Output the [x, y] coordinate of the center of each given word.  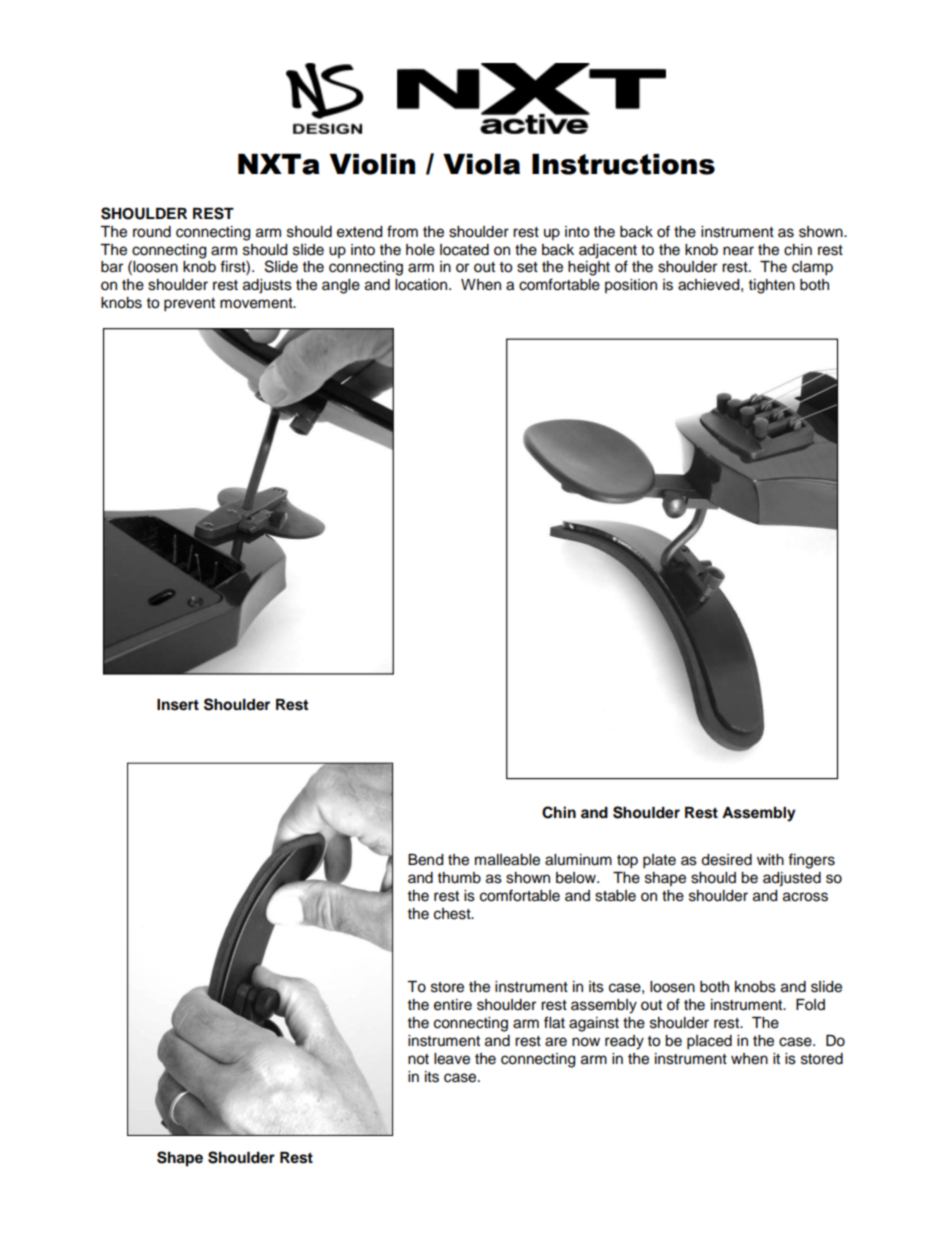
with [770, 859]
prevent [189, 305]
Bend [425, 860]
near [738, 251]
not [418, 1059]
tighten [772, 286]
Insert [178, 705]
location [422, 285]
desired [726, 860]
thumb [459, 878]
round [152, 232]
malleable [507, 860]
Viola [481, 164]
